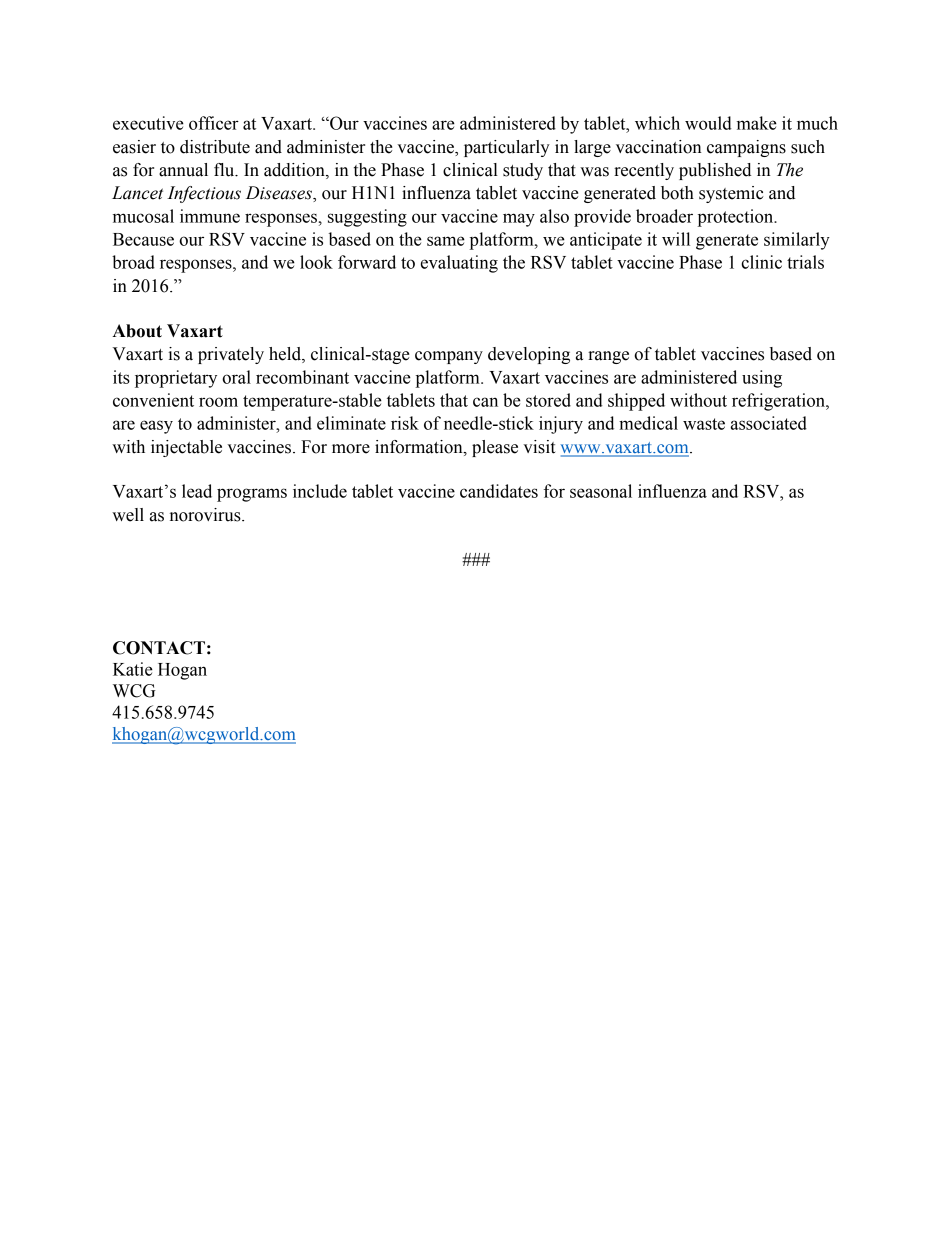 This page has width=952, height=1233. Describe the element at coordinates (133, 669) in the page. I see `Katie` at that location.
